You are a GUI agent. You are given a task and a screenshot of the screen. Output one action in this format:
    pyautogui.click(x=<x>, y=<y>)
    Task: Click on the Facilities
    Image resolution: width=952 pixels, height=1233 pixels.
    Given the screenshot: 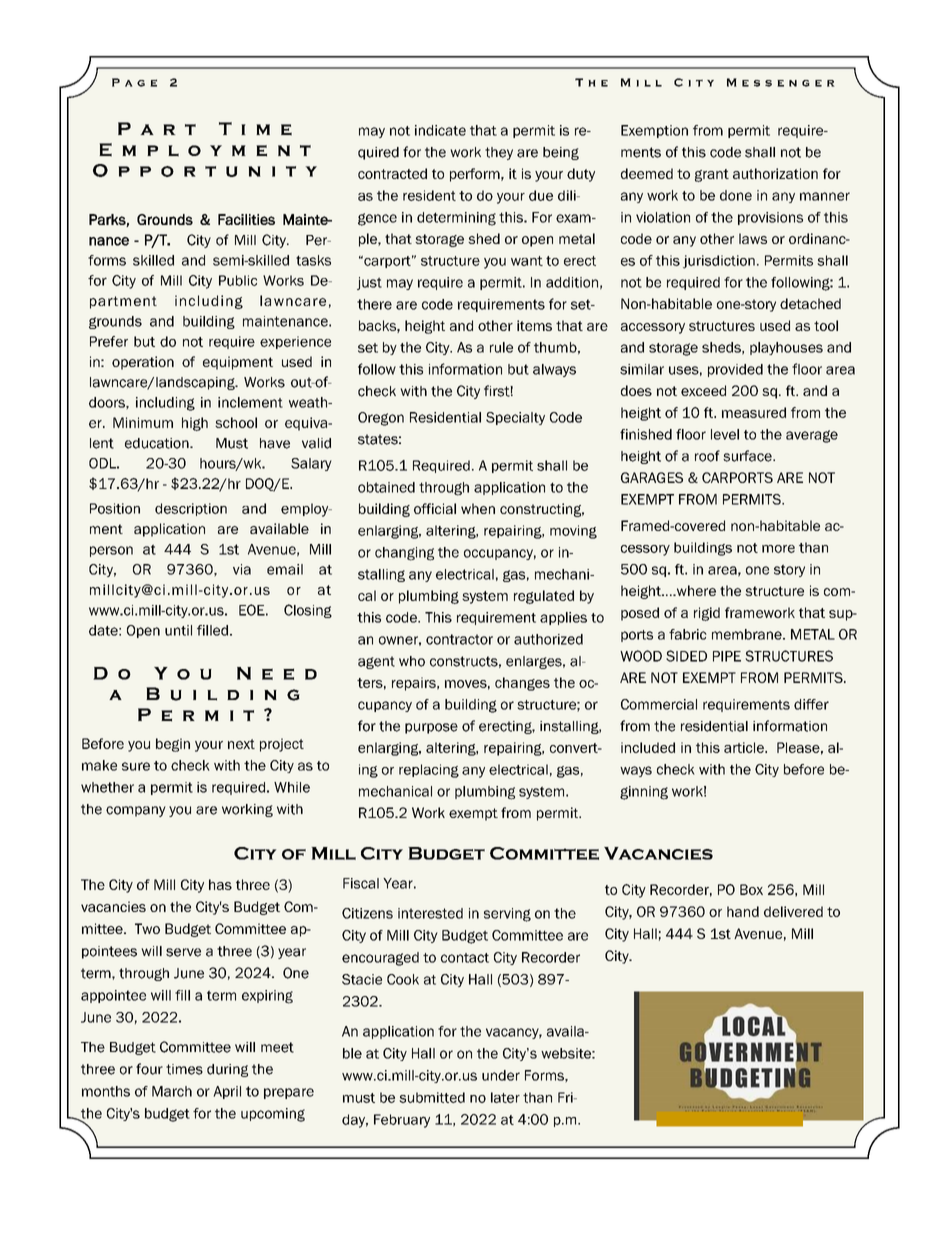 What is the action you would take?
    pyautogui.click(x=246, y=219)
